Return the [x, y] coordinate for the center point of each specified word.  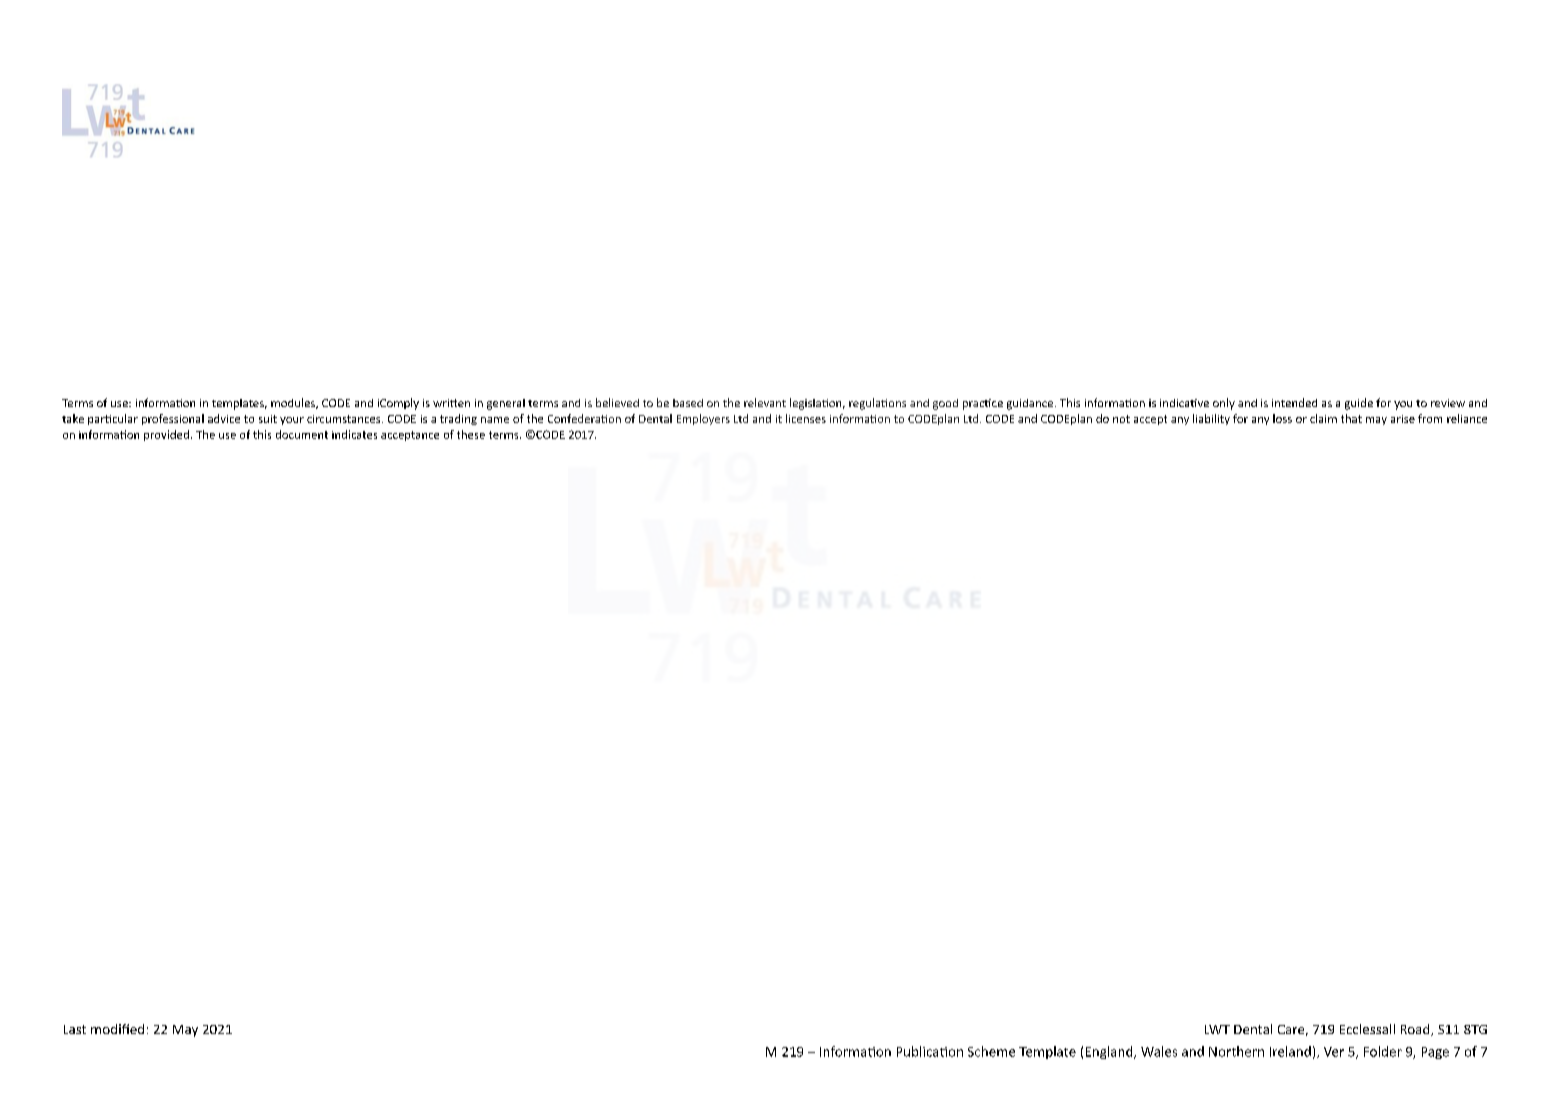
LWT [1217, 1029]
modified [117, 1029]
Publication [930, 1051]
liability [1211, 419]
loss [1282, 418]
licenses [806, 418]
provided [166, 435]
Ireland [1290, 1051]
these [471, 434]
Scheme [991, 1051]
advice [224, 418]
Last [75, 1029]
